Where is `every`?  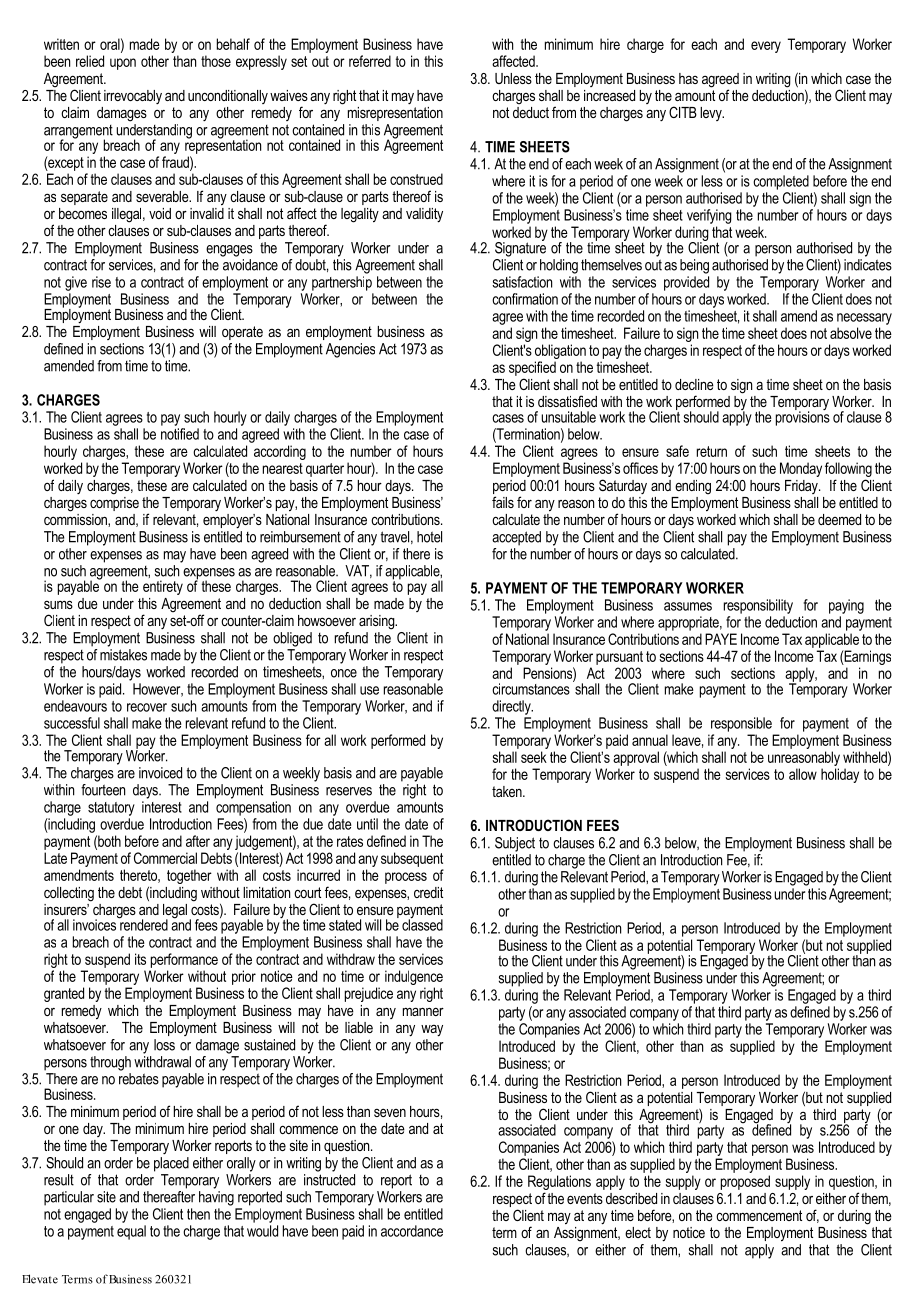 every is located at coordinates (766, 47).
